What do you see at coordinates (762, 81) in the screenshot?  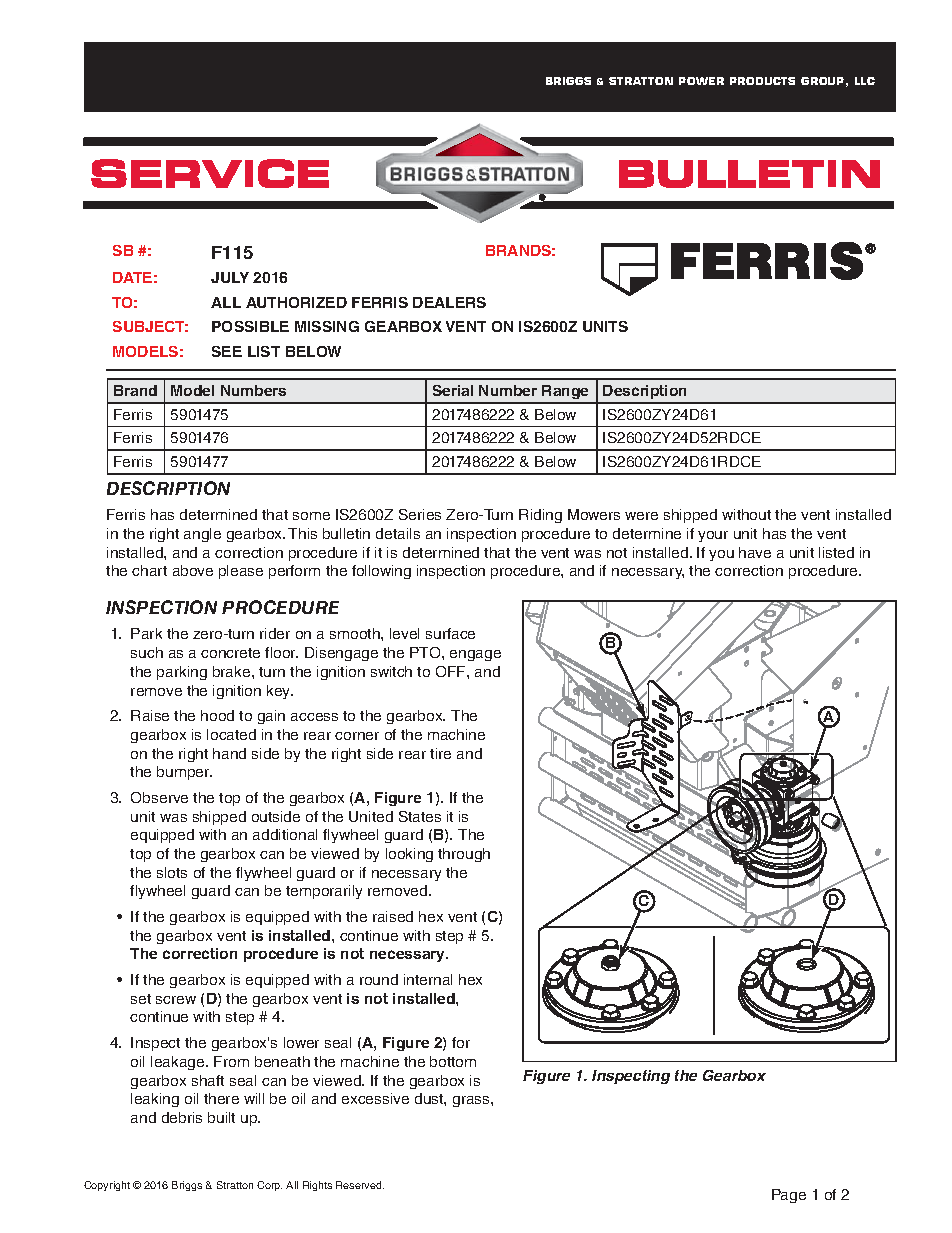 I see `PRODUCTS` at bounding box center [762, 81].
